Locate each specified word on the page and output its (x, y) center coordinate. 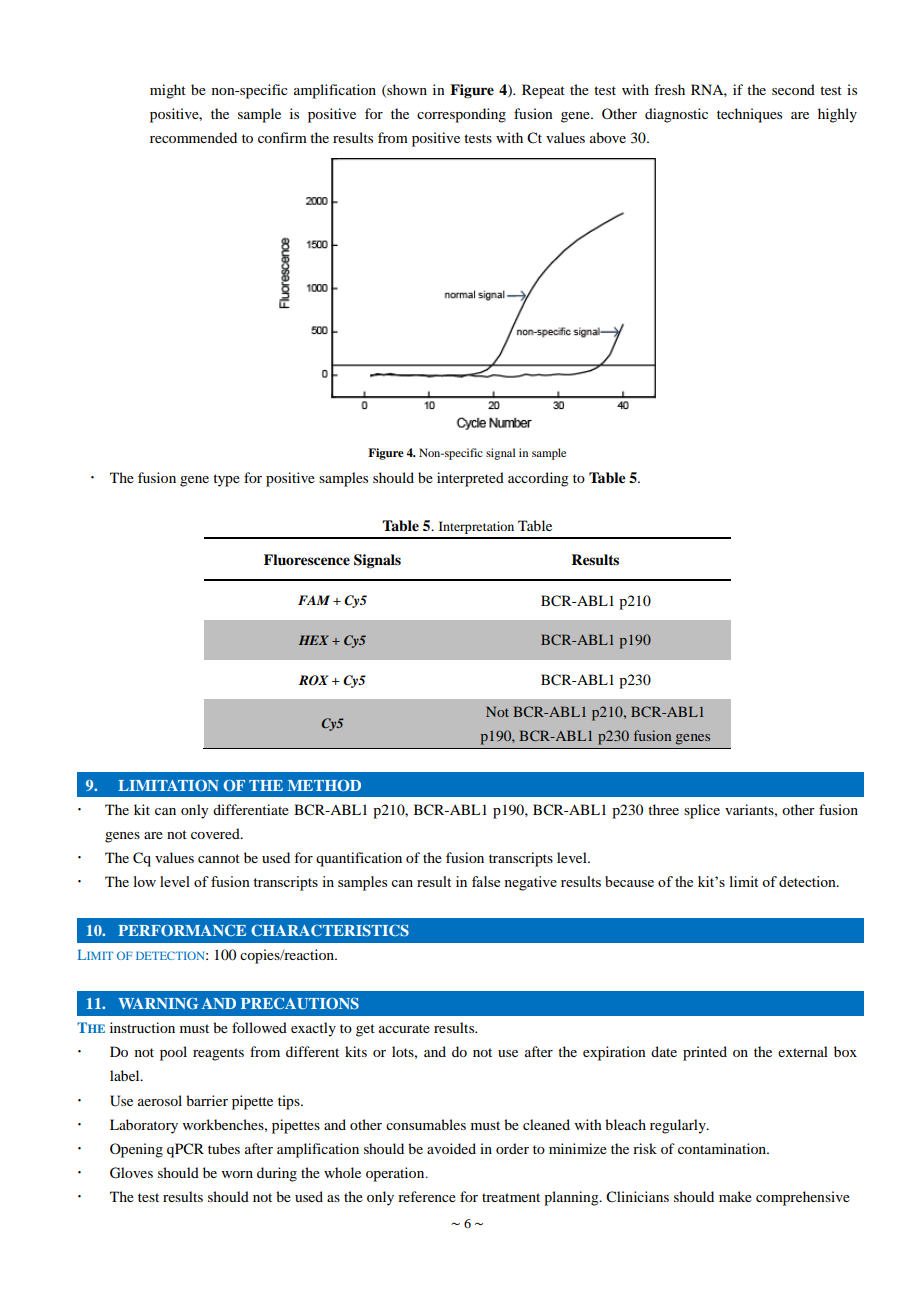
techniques (749, 115)
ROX (313, 680)
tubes (224, 1148)
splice (702, 811)
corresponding (461, 115)
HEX (314, 640)
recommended (193, 137)
